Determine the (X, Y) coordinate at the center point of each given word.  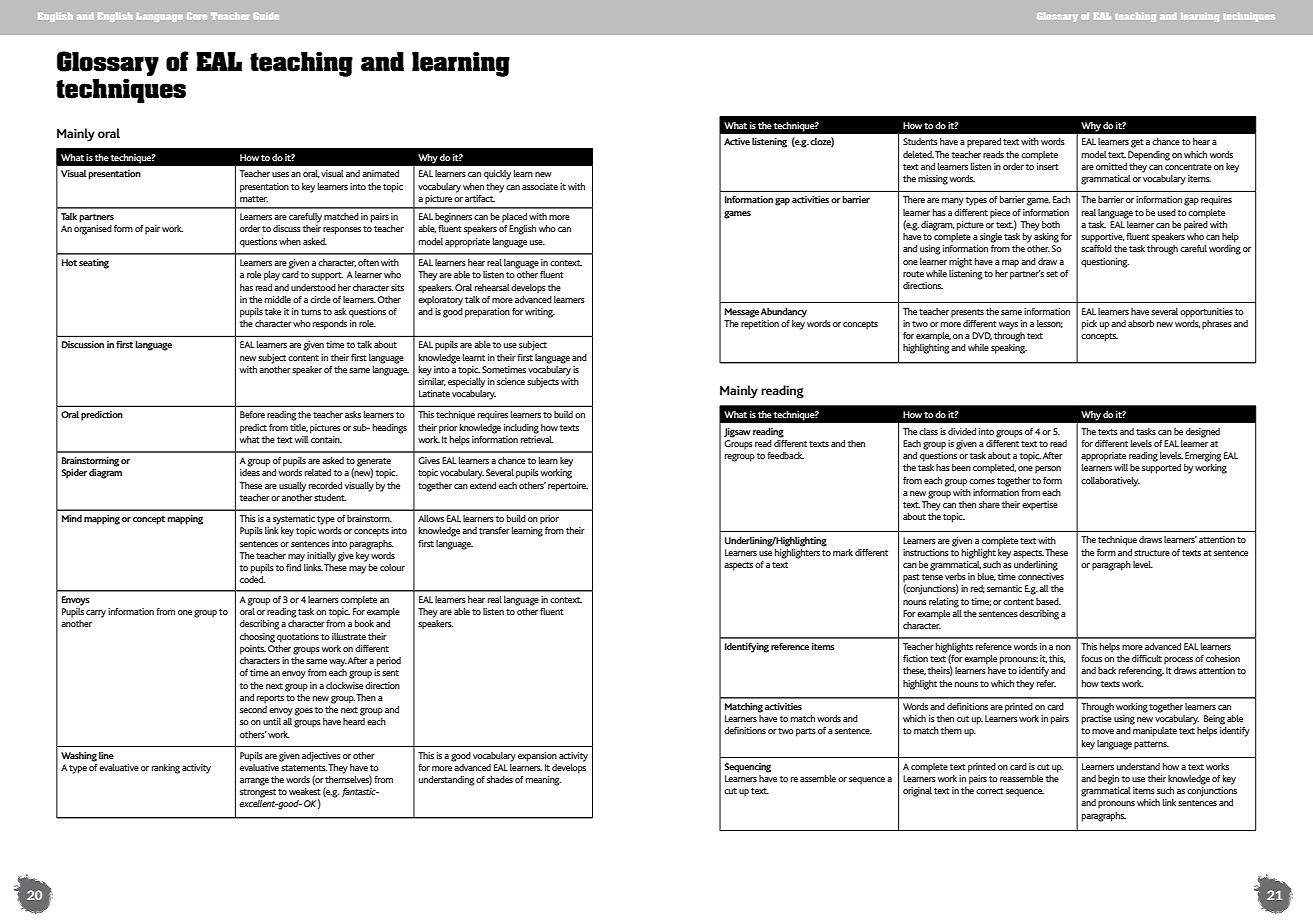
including (521, 429)
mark (843, 552)
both (1051, 224)
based (1048, 601)
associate (540, 186)
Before (252, 414)
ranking (166, 769)
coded (252, 579)
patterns (1151, 745)
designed (1203, 433)
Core (197, 16)
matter (254, 199)
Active (737, 141)
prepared (984, 143)
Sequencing (747, 768)
